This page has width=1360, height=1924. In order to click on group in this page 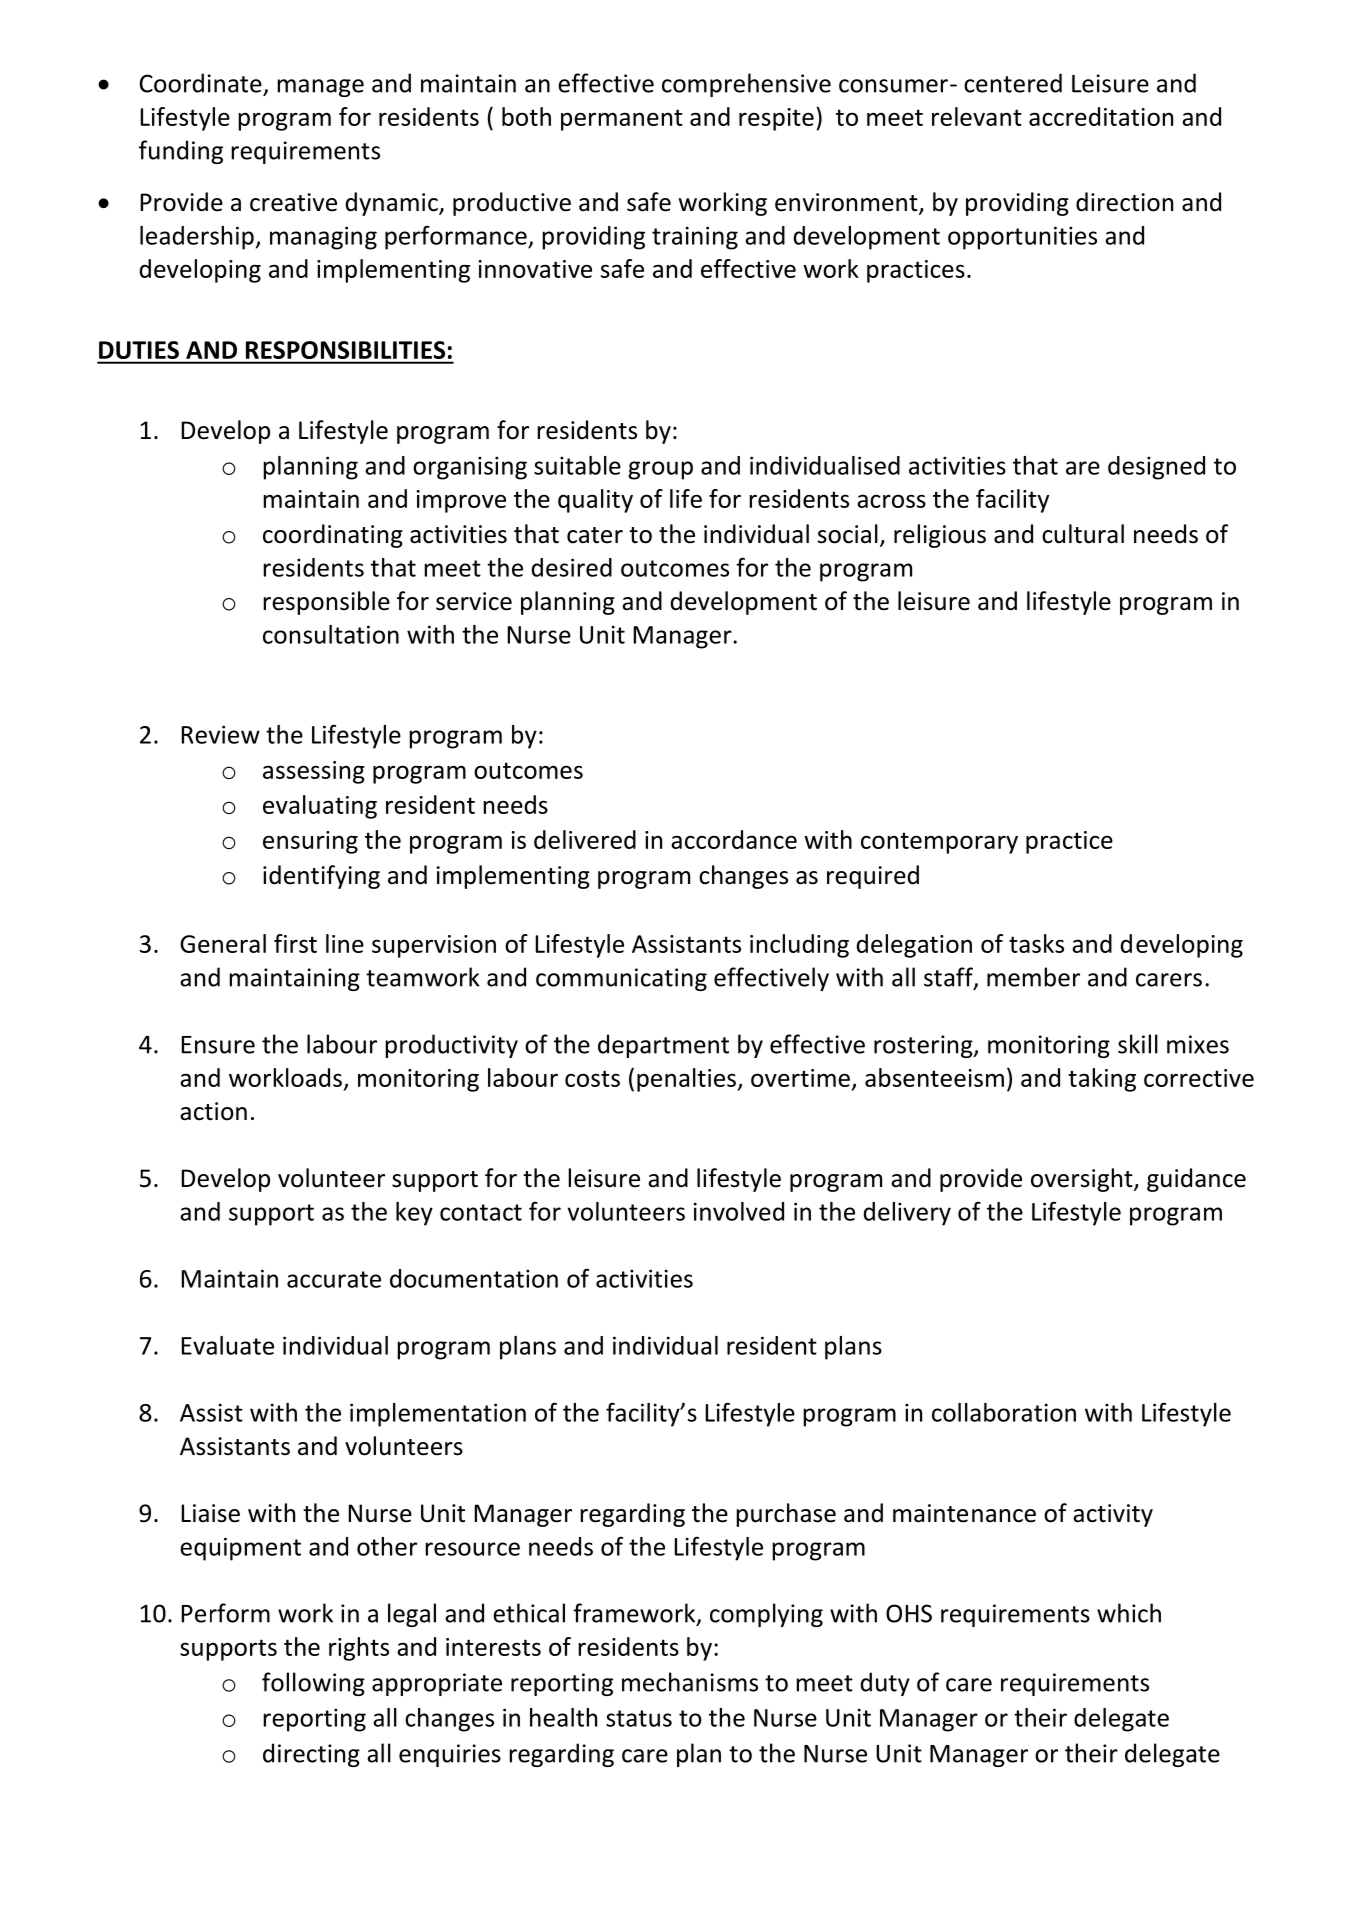, I will do `click(660, 470)`.
